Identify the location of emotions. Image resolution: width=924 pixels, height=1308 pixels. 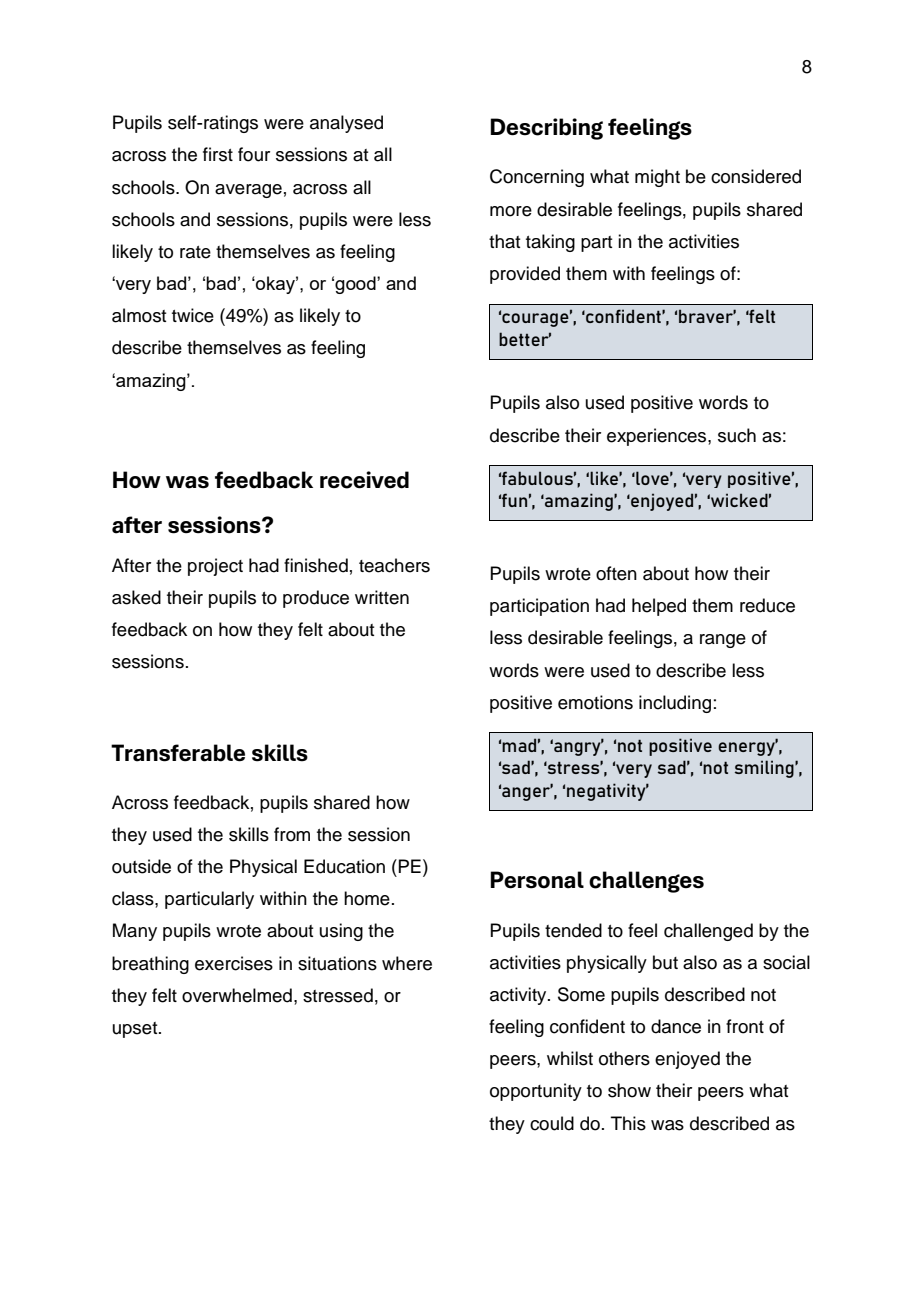
(595, 702).
